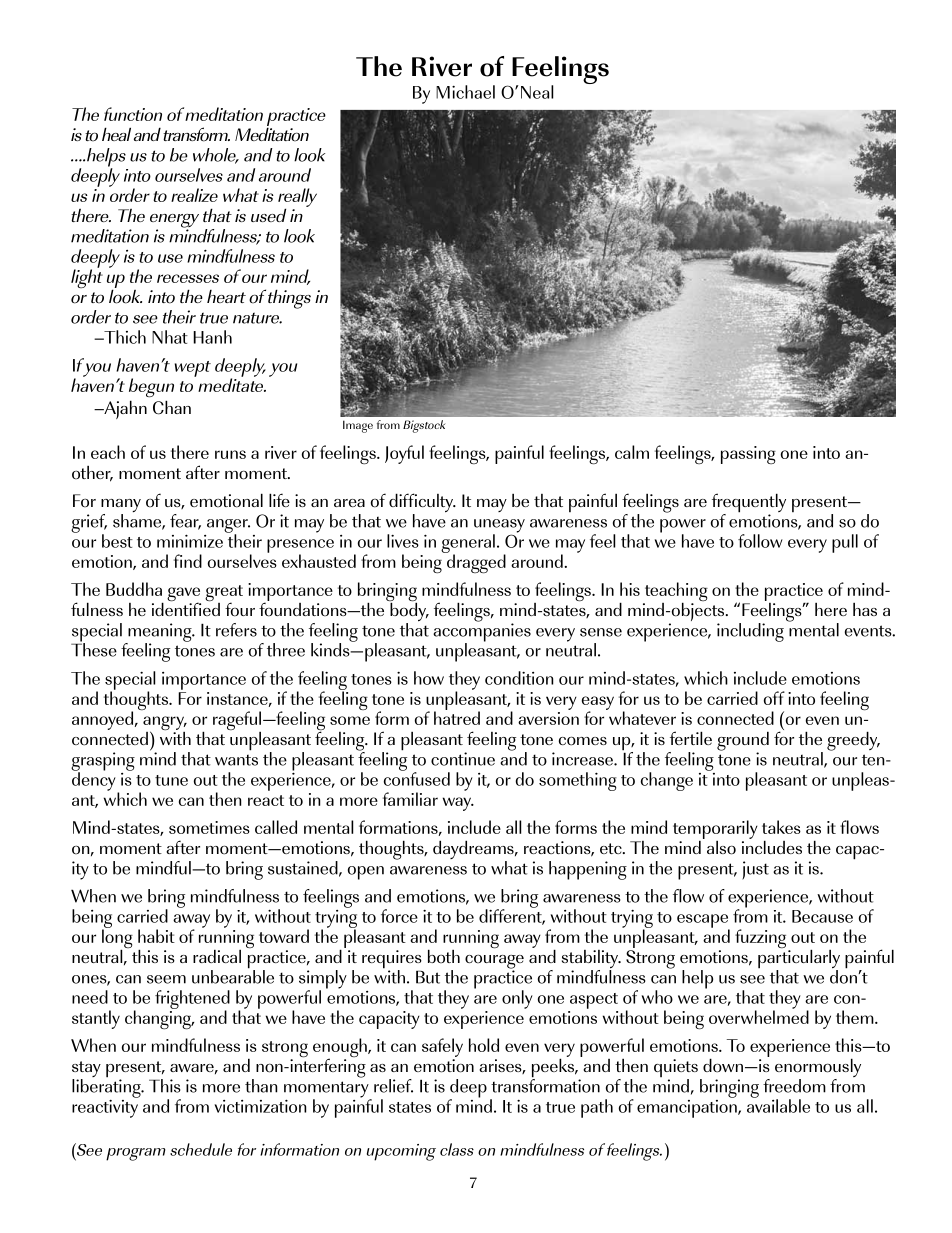 This screenshot has width=952, height=1233. What do you see at coordinates (463, 759) in the screenshot?
I see `continue` at bounding box center [463, 759].
